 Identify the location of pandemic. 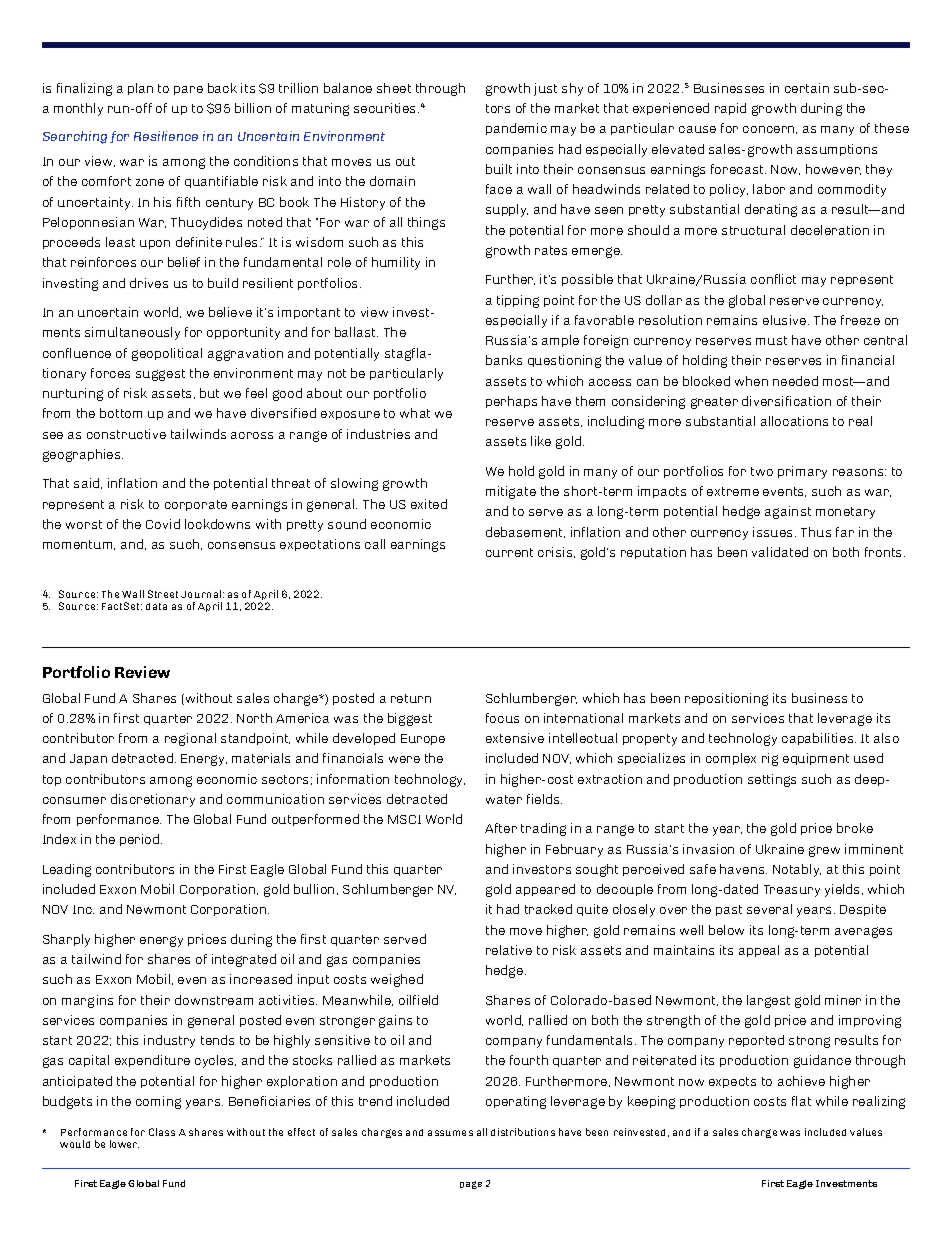
(516, 129).
